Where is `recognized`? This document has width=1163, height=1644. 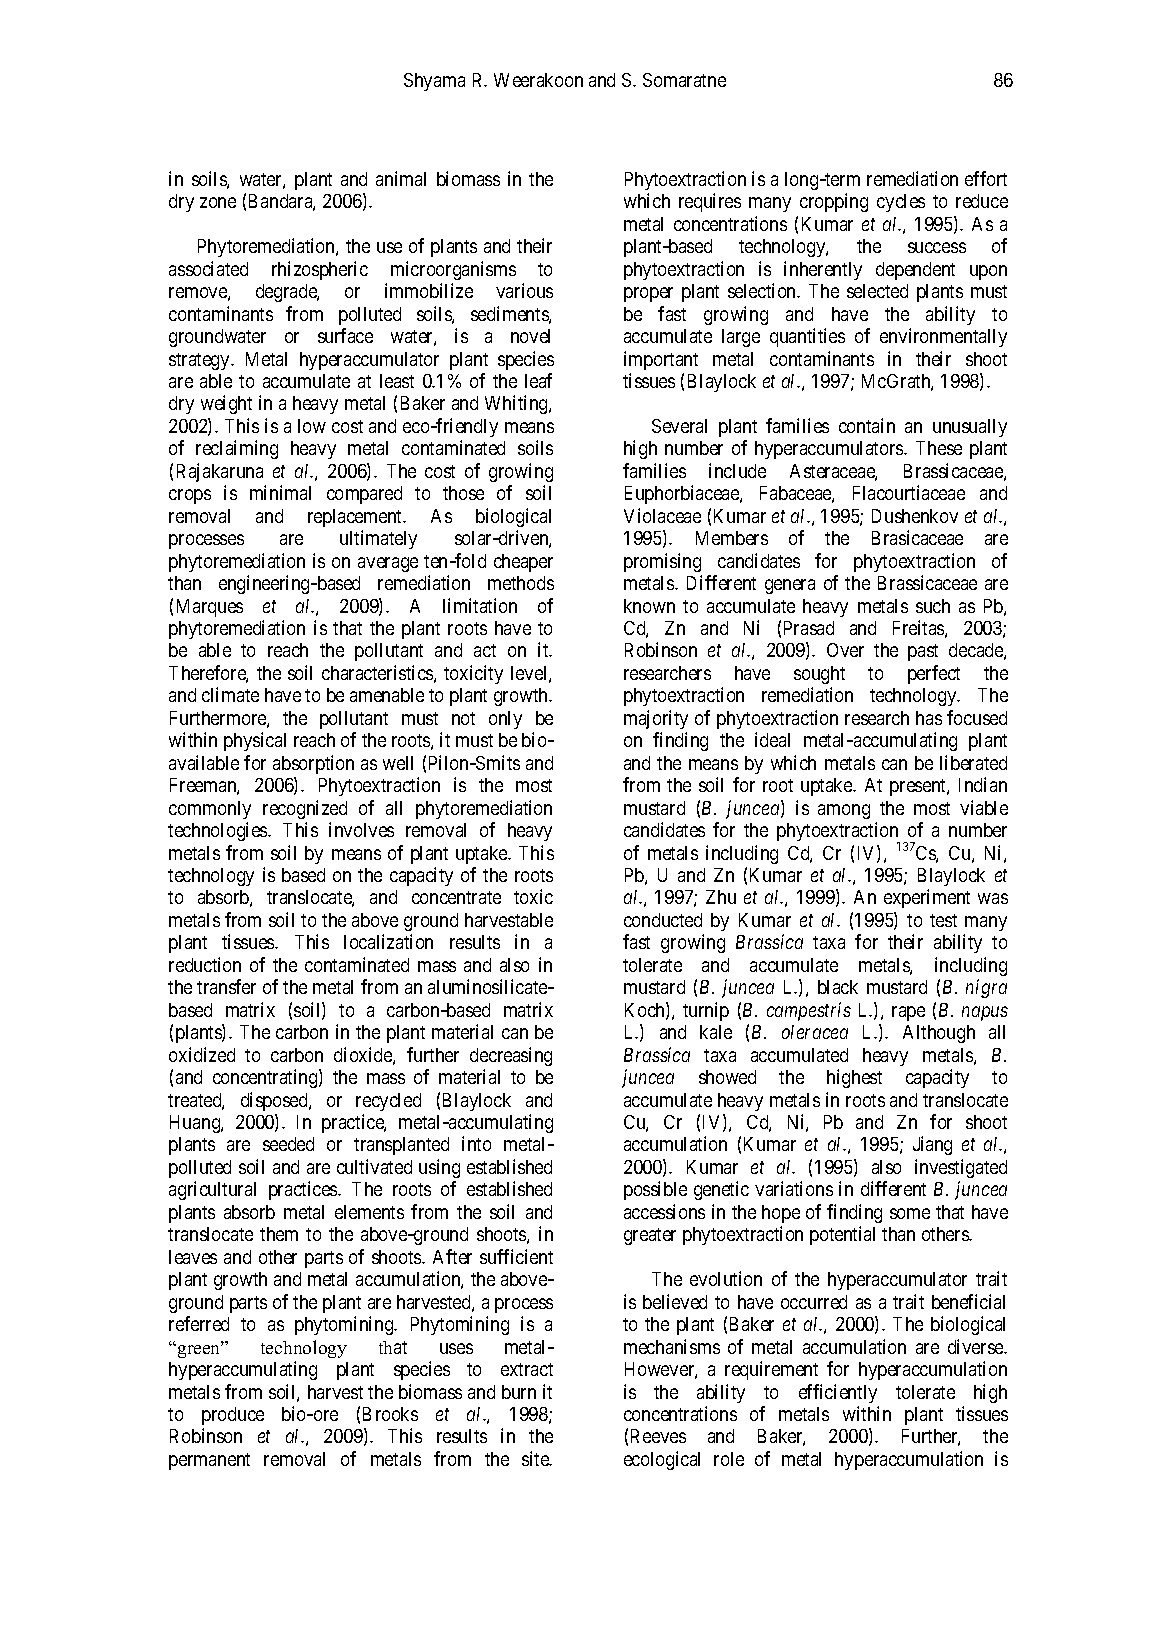 recognized is located at coordinates (305, 809).
